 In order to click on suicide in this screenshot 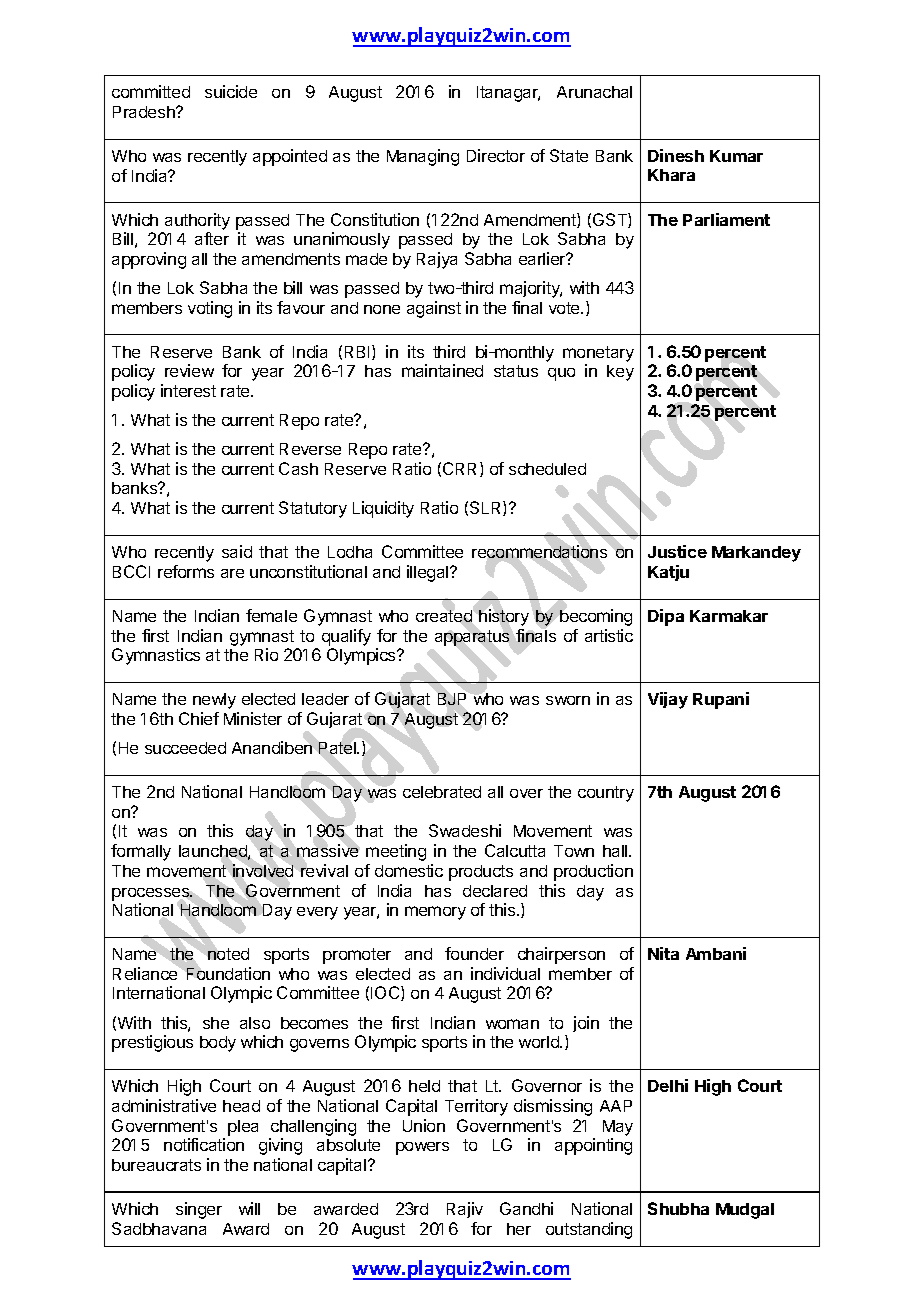, I will do `click(231, 91)`.
